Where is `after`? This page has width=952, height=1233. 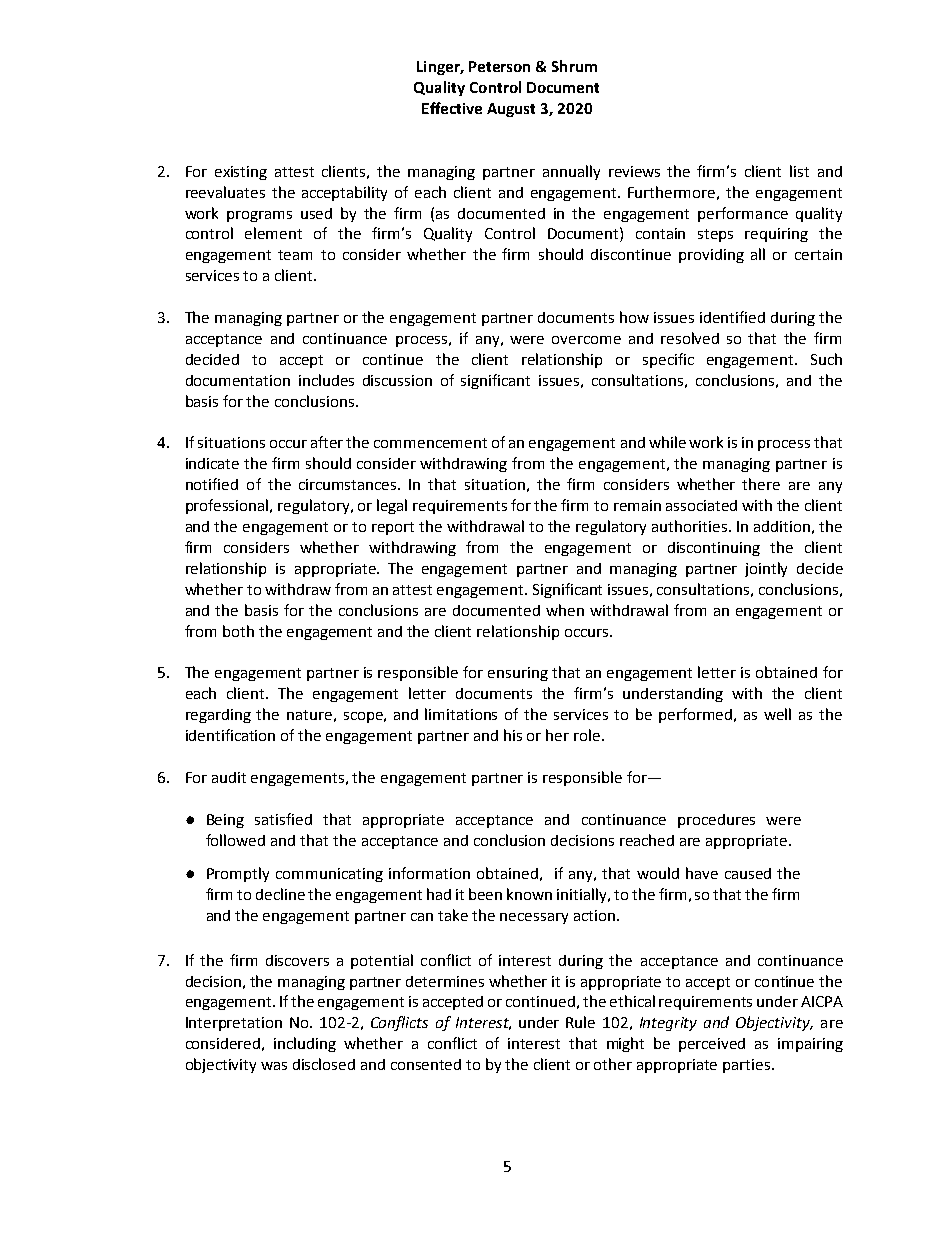 after is located at coordinates (327, 442).
